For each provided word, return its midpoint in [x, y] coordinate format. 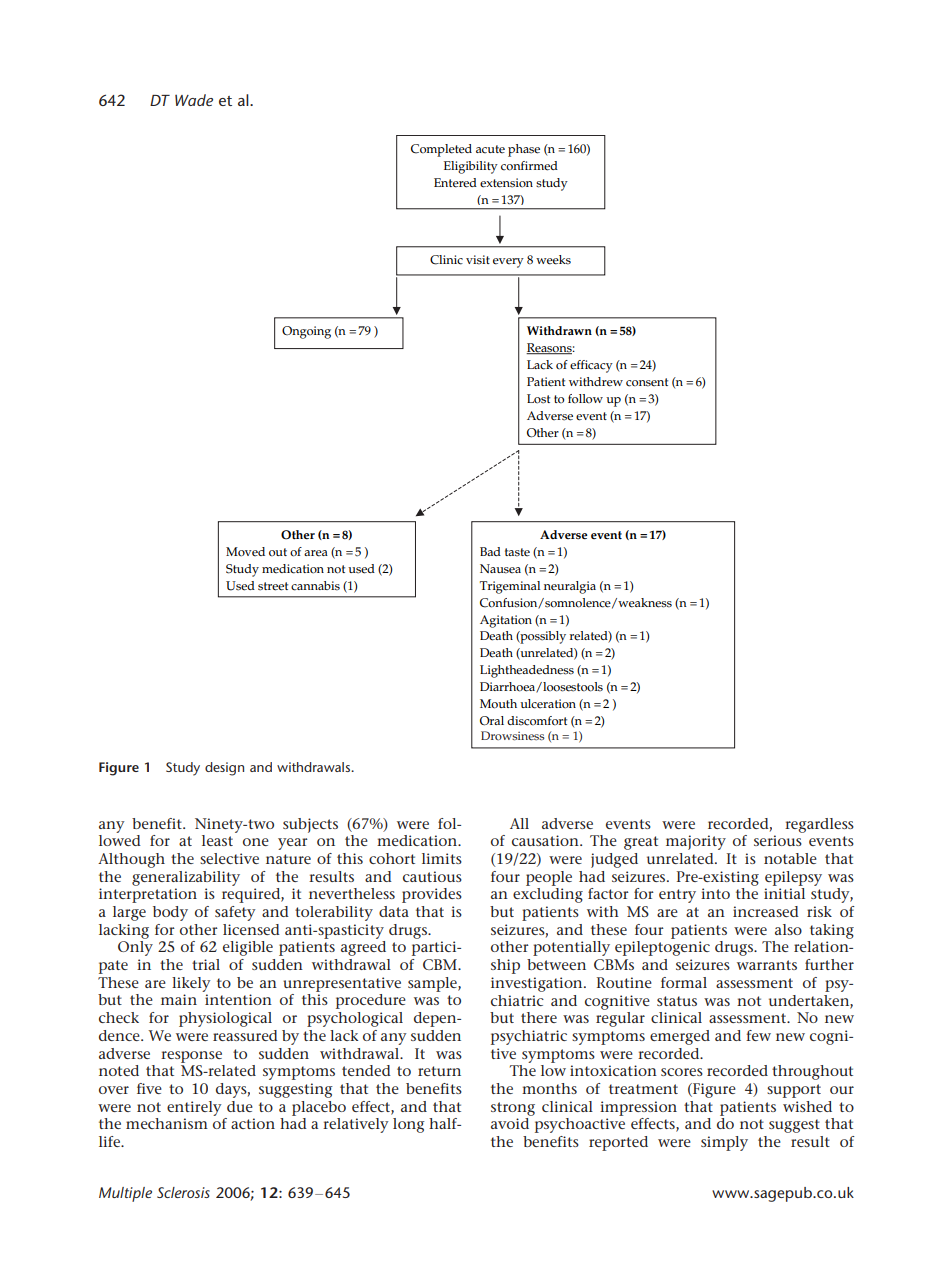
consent [647, 382]
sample [433, 984]
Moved [245, 552]
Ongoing [306, 332]
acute [490, 149]
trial [206, 964]
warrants [767, 965]
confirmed [529, 166]
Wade [194, 100]
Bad [490, 551]
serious [778, 840]
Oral [492, 721]
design [224, 769]
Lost [538, 399]
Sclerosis [183, 1192]
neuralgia [570, 587]
